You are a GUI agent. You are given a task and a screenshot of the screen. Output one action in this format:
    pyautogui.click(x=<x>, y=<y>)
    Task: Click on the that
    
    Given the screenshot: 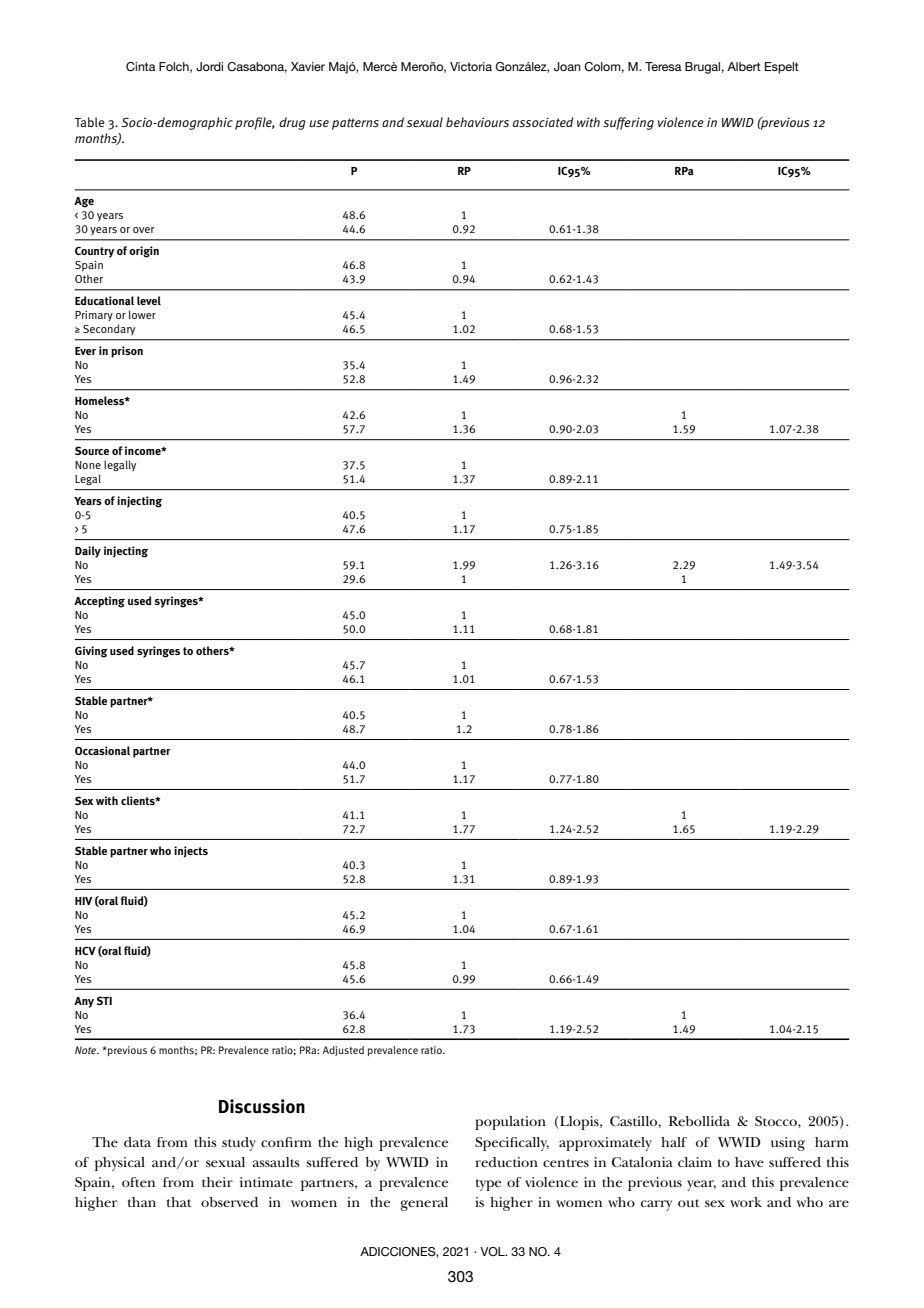 What is the action you would take?
    pyautogui.click(x=179, y=1202)
